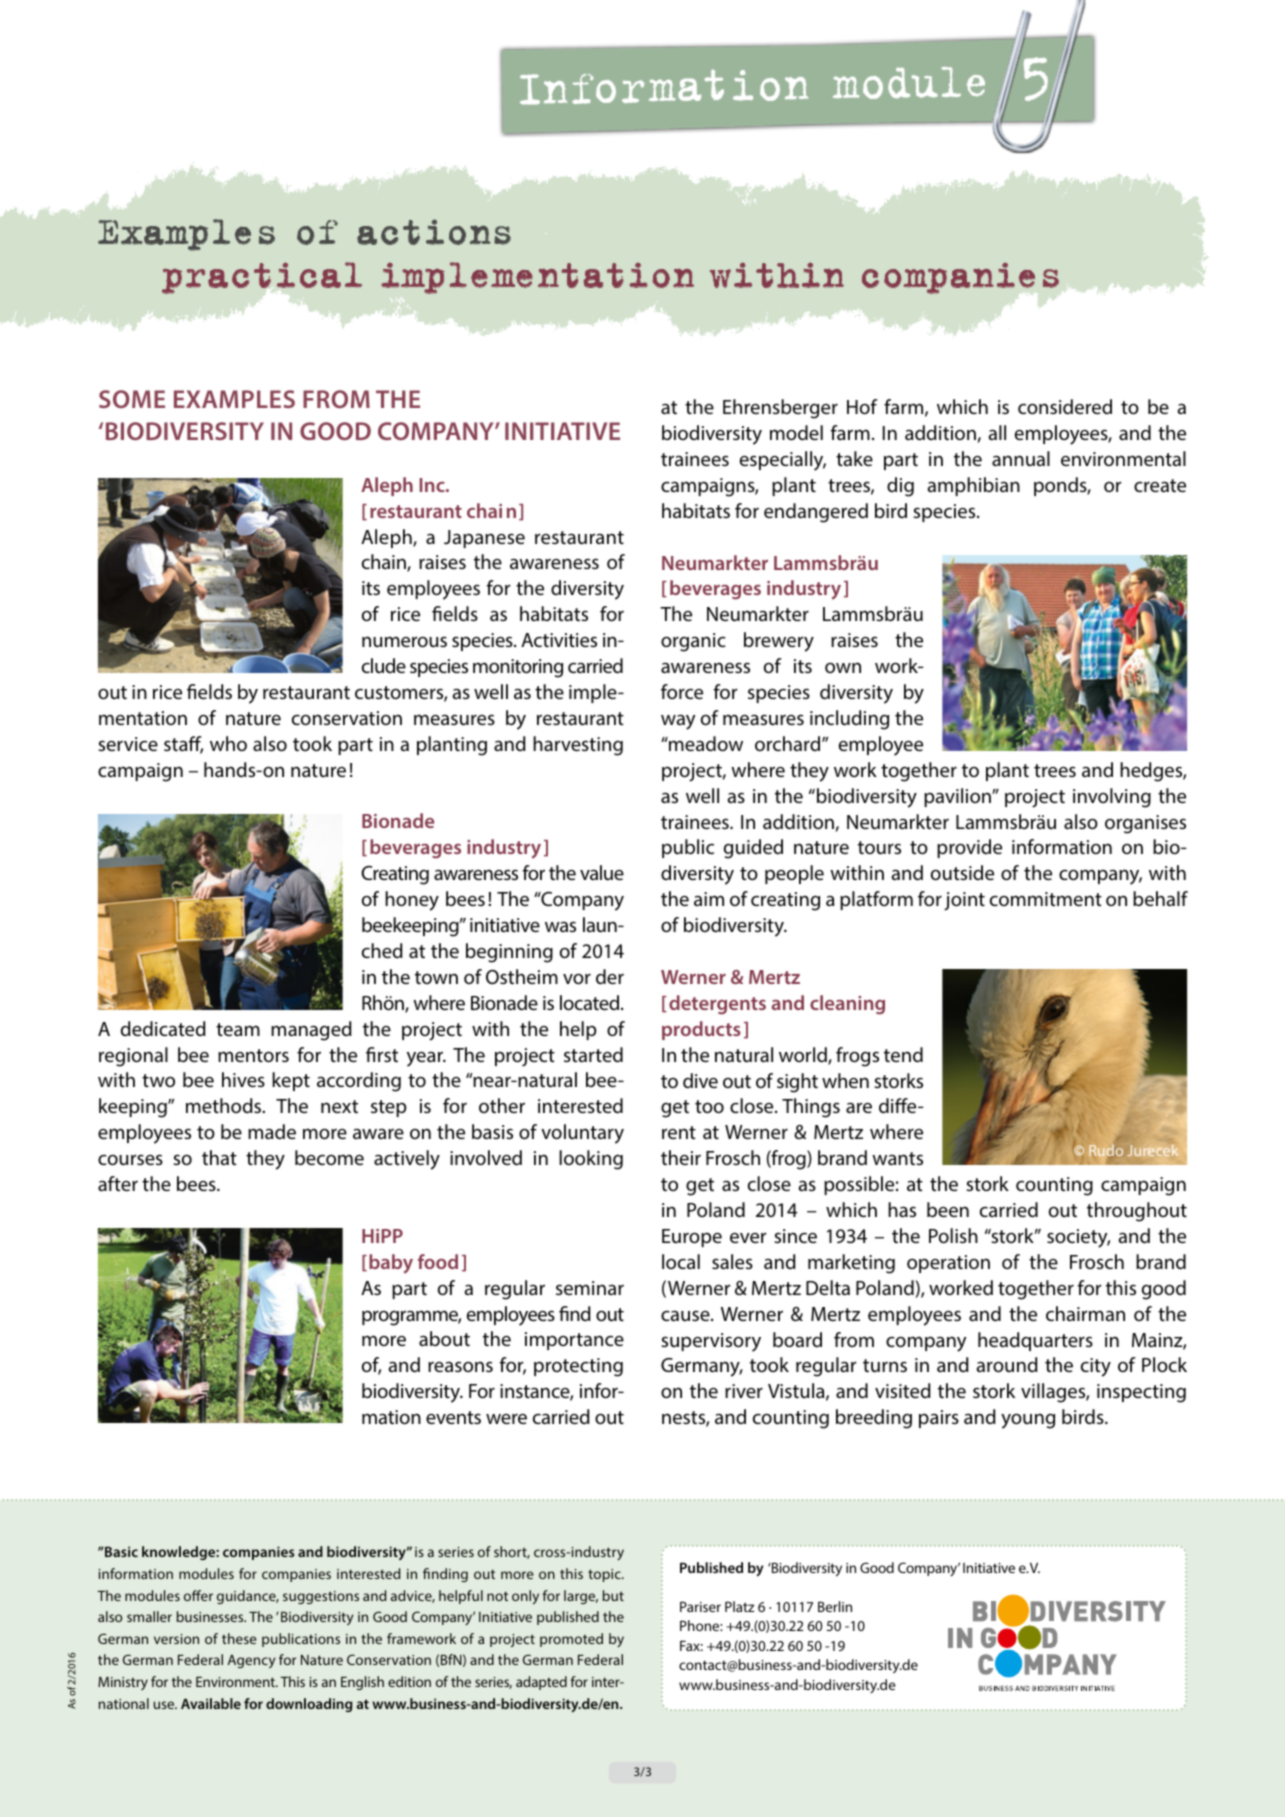  What do you see at coordinates (835, 1606) in the screenshot?
I see `Berlin` at bounding box center [835, 1606].
